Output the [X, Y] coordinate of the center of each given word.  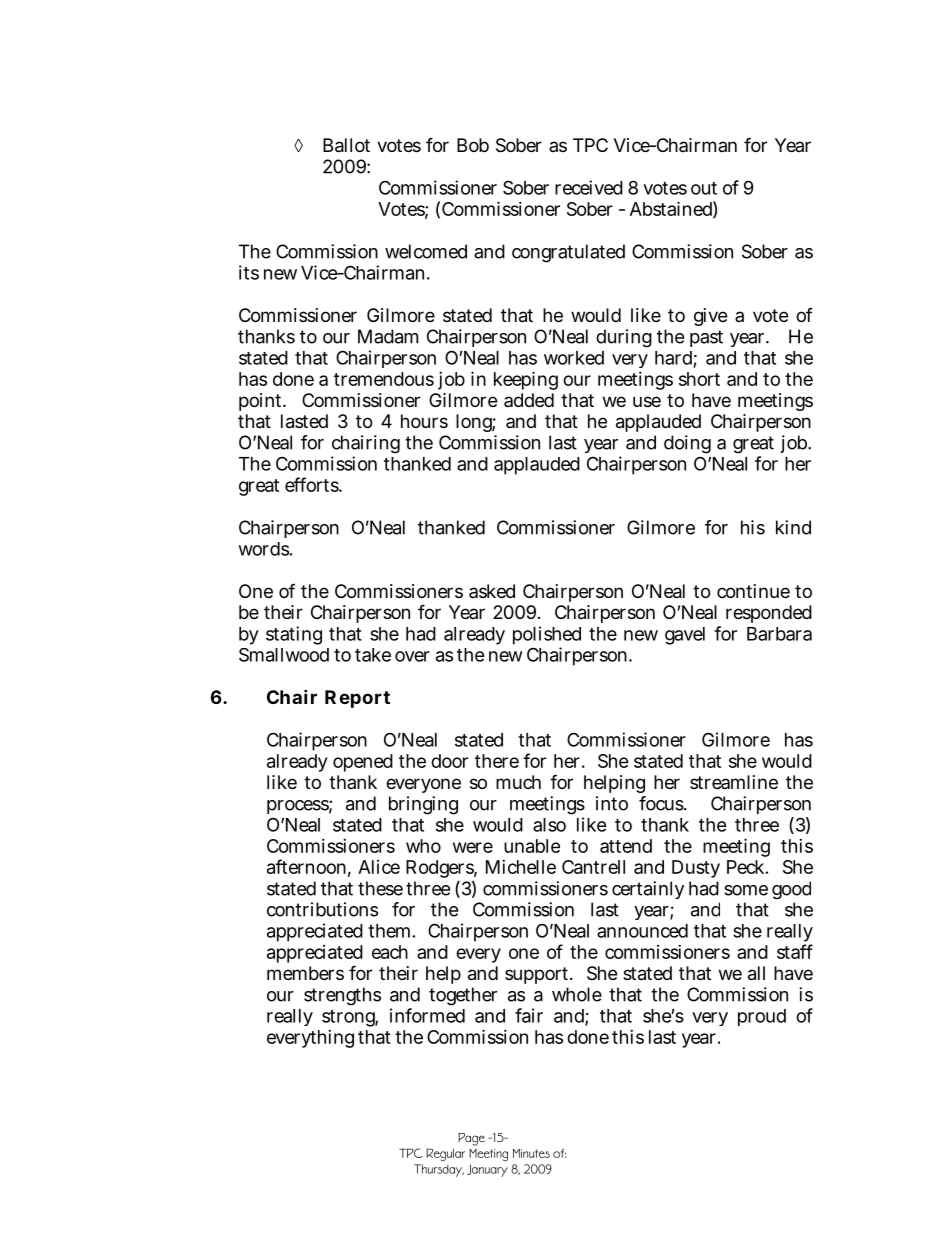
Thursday [439, 1170]
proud [762, 1017]
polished [547, 635]
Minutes [531, 1153]
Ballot [346, 145]
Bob [473, 145]
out [704, 188]
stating [294, 635]
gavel [685, 636]
